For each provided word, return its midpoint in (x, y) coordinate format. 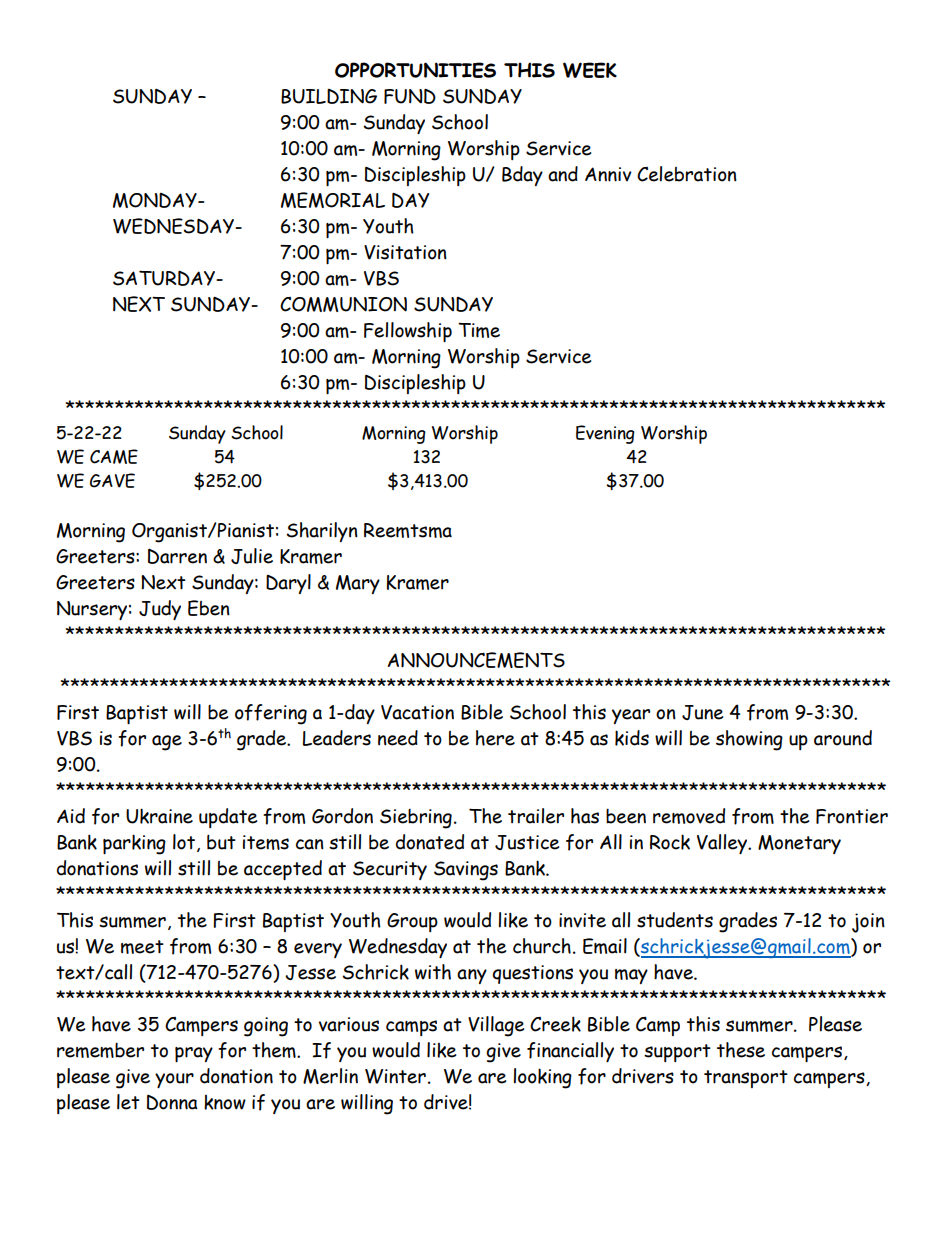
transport (746, 1079)
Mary (358, 584)
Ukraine (159, 816)
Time (479, 330)
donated (430, 842)
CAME (114, 456)
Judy (160, 610)
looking (542, 1078)
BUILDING (329, 96)
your (174, 1080)
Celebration (687, 174)
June (702, 712)
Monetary (799, 844)
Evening (605, 434)
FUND (410, 96)
